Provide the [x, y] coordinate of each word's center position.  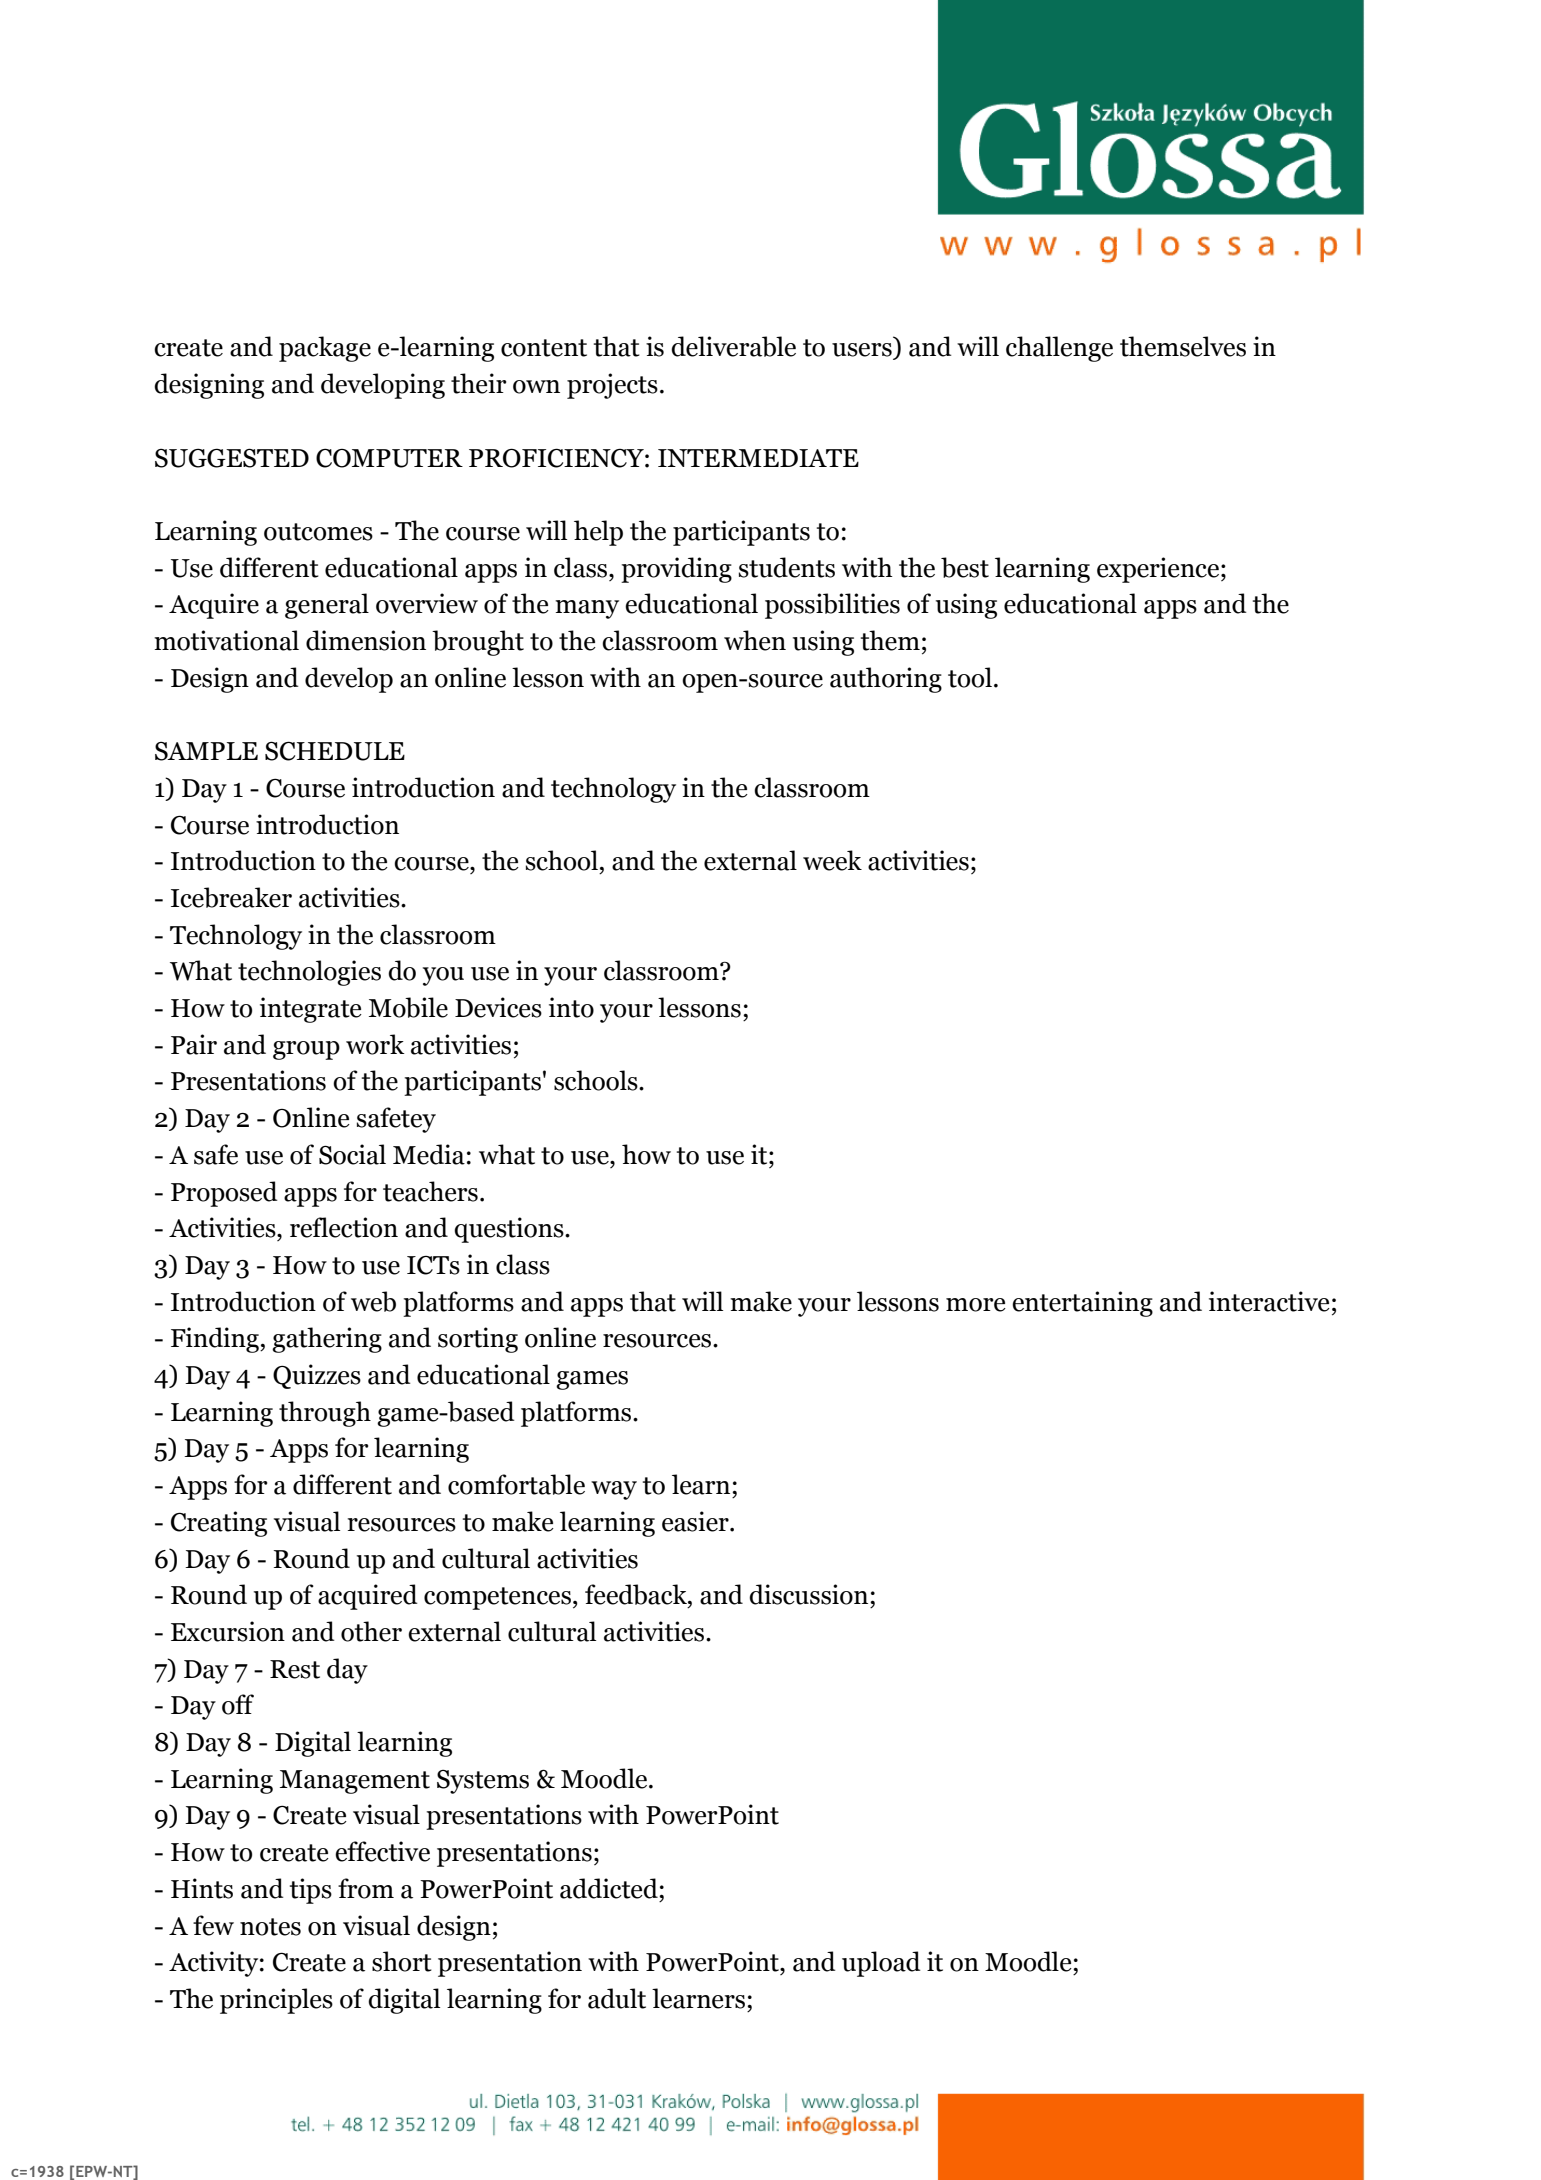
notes [270, 1927]
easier [696, 1521]
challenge [1059, 349]
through [325, 1414]
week [832, 860]
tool [970, 677]
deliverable [733, 346]
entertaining [1082, 1304]
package [325, 349]
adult [617, 1998]
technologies [309, 973]
